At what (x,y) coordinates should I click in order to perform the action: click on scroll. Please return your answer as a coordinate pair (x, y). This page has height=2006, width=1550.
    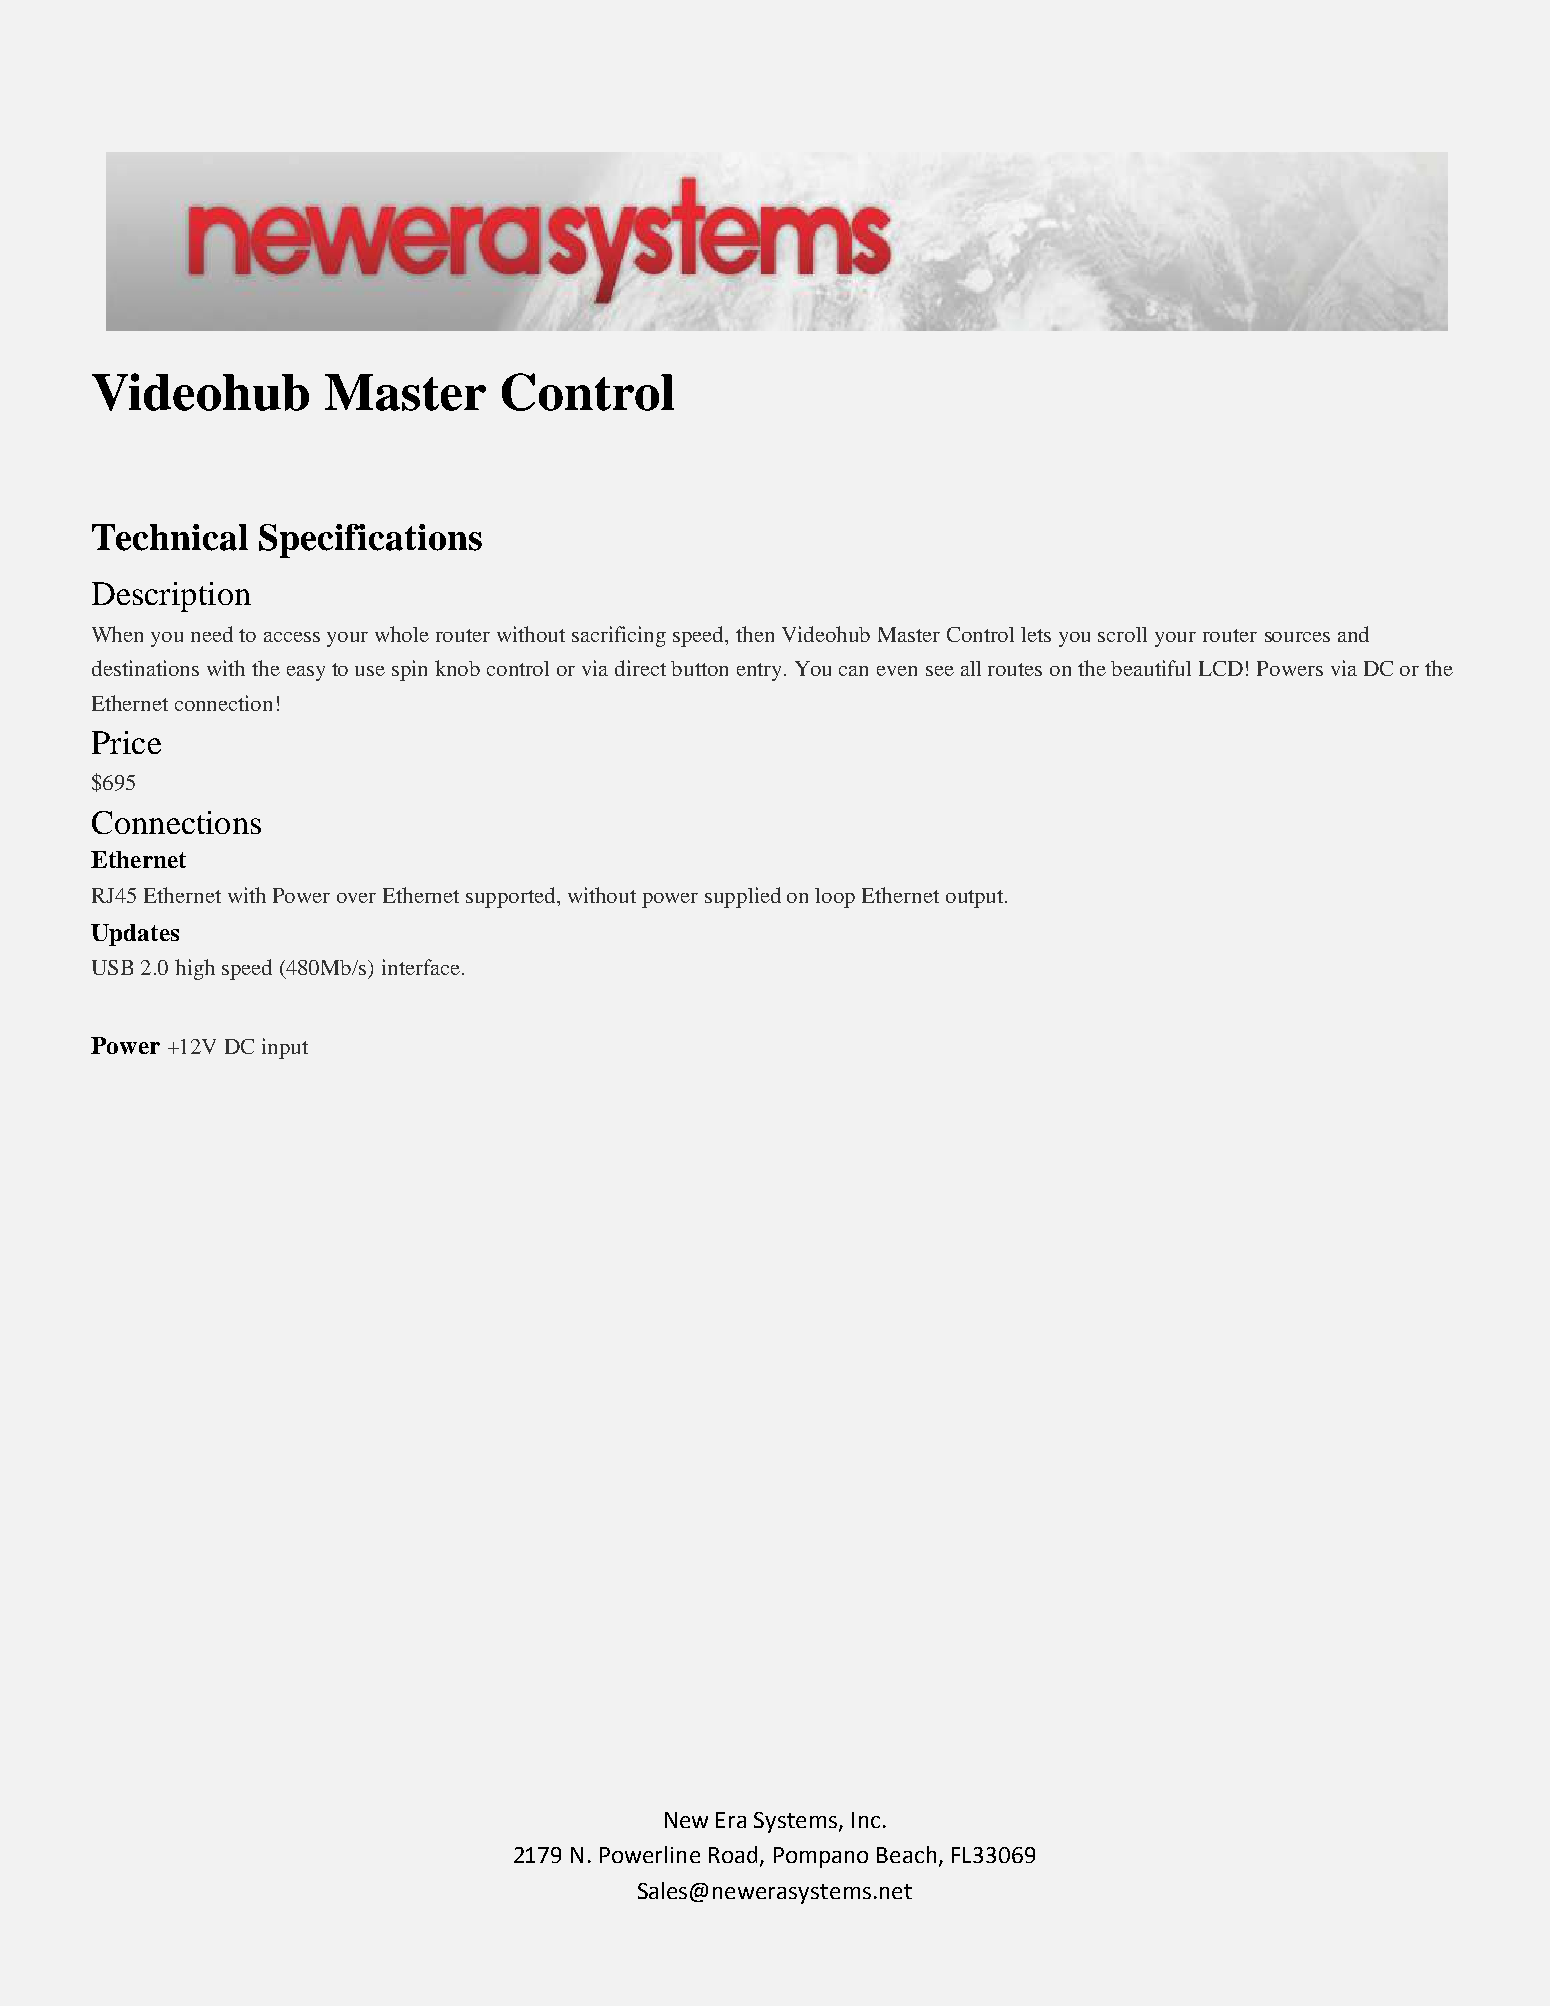
    Looking at the image, I should click on (1122, 634).
